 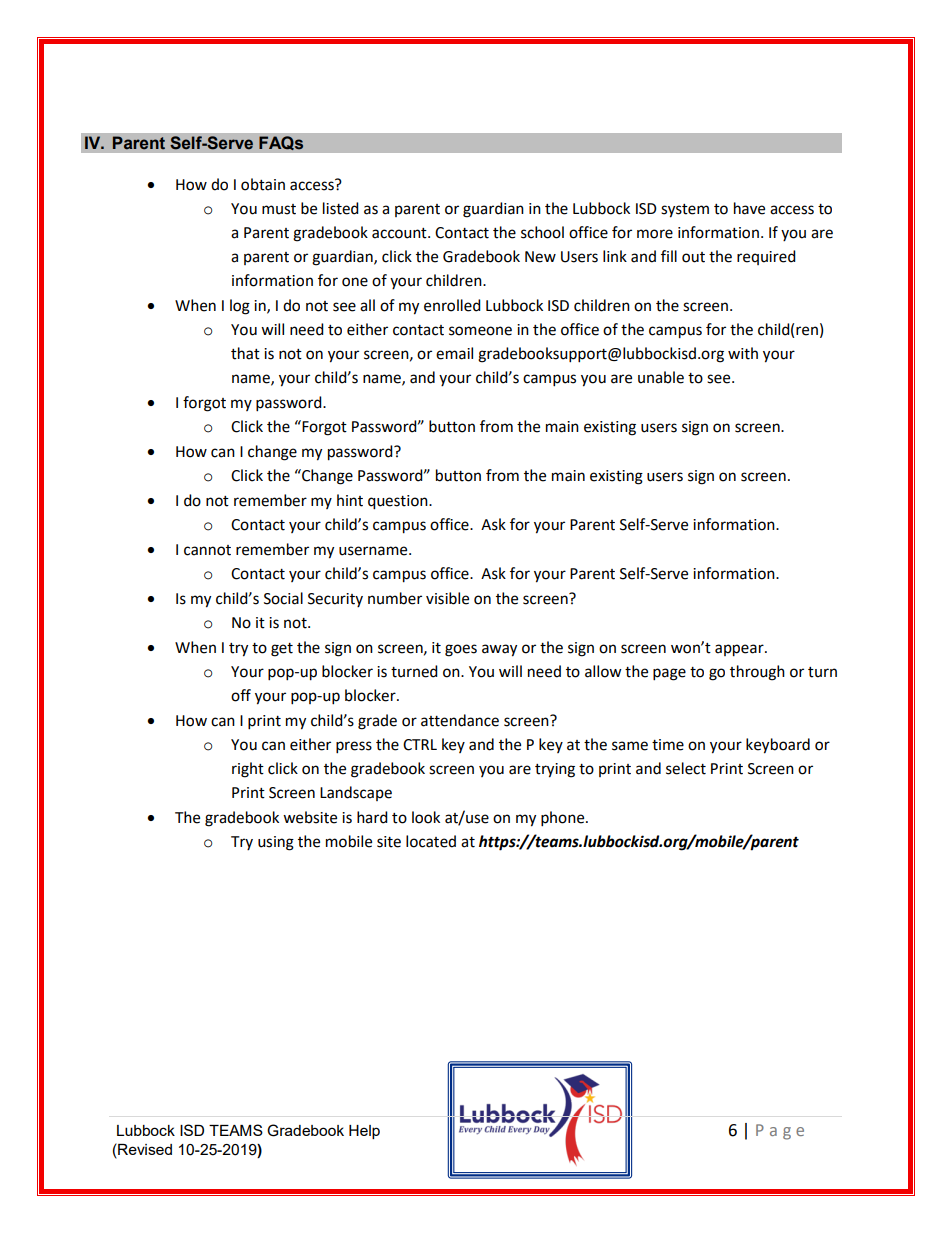 I want to click on email, so click(x=454, y=353).
